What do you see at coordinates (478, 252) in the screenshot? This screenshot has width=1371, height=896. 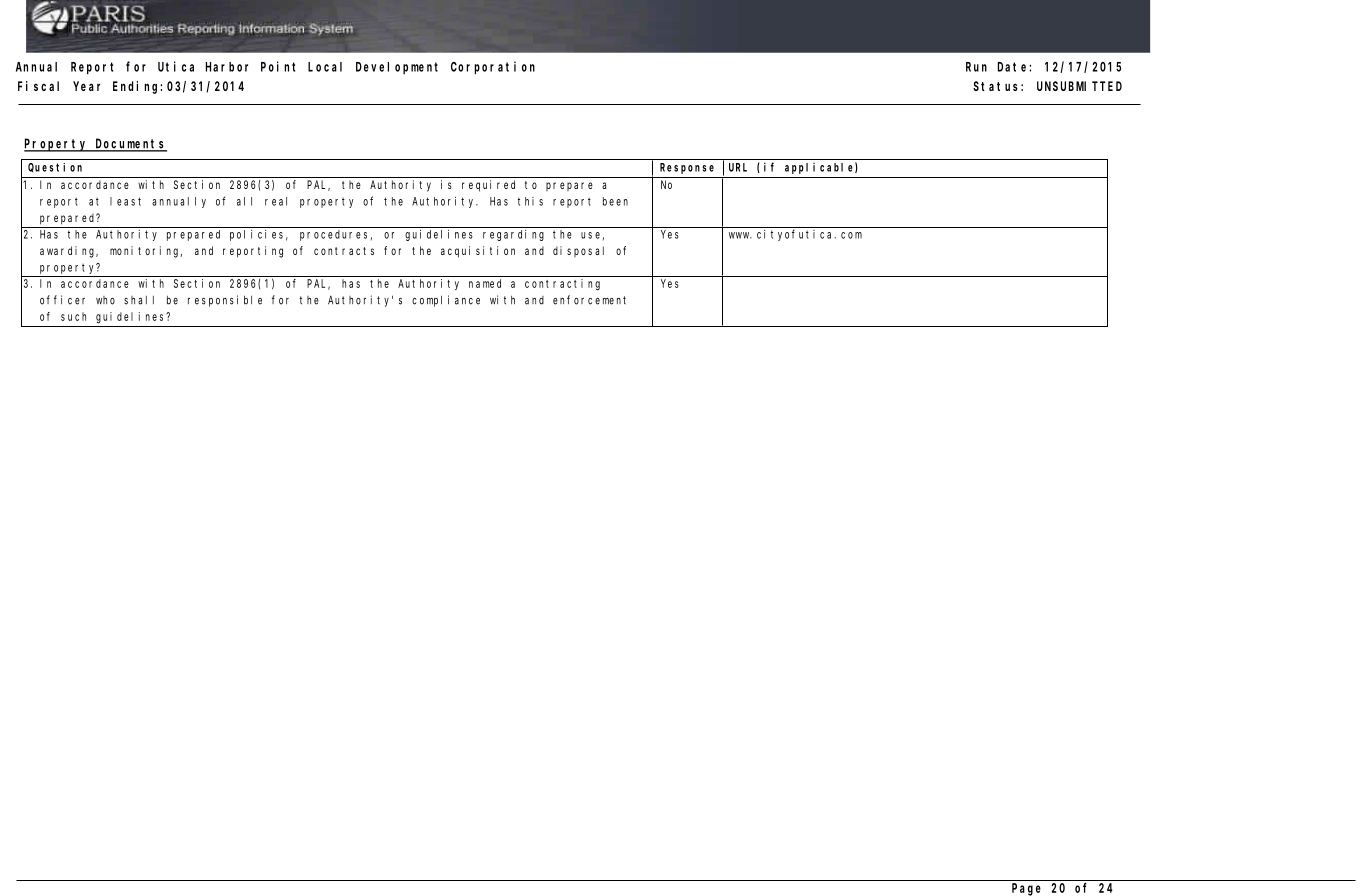 I see `acquisition` at bounding box center [478, 252].
